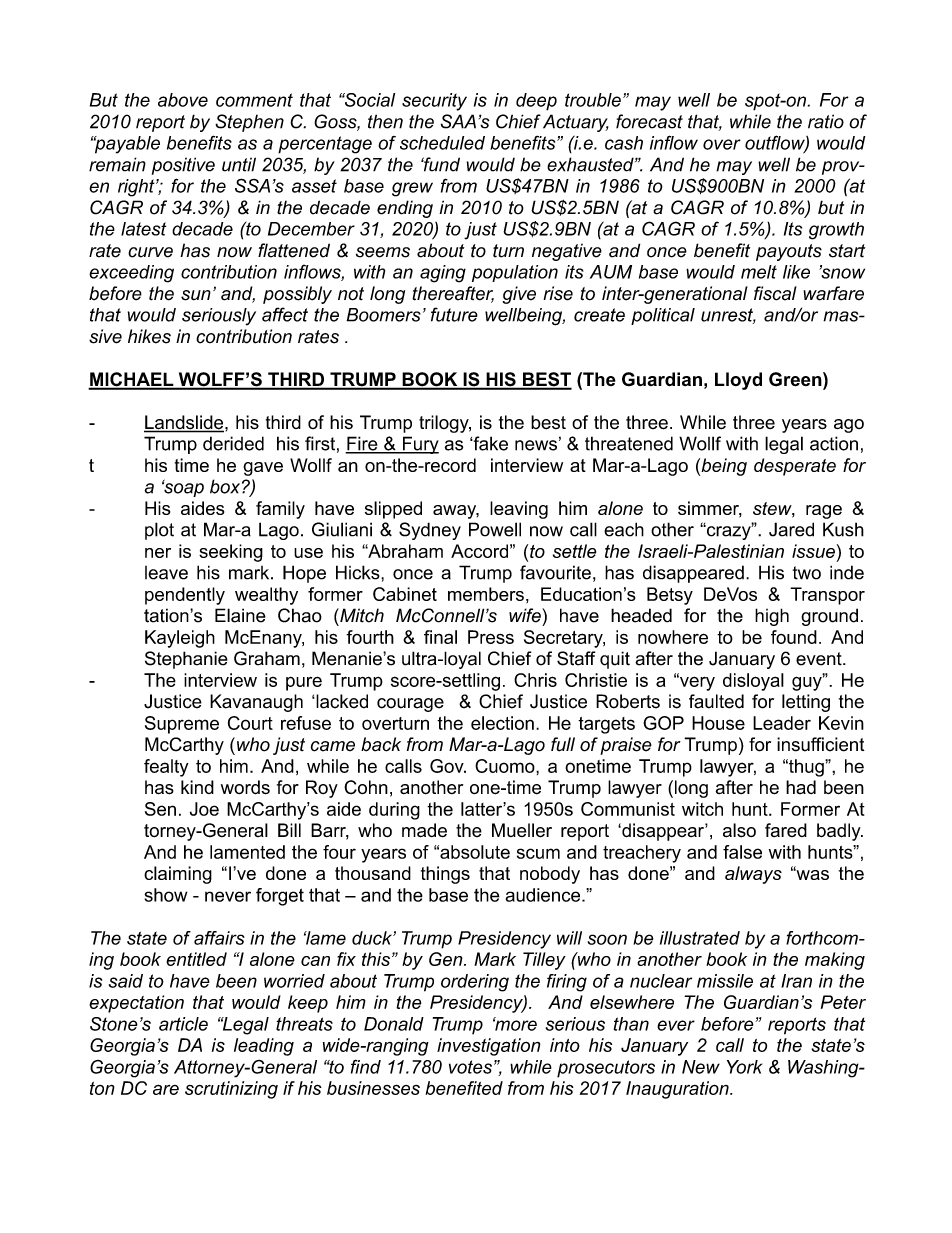 The image size is (952, 1233). I want to click on Stephen, so click(249, 123).
